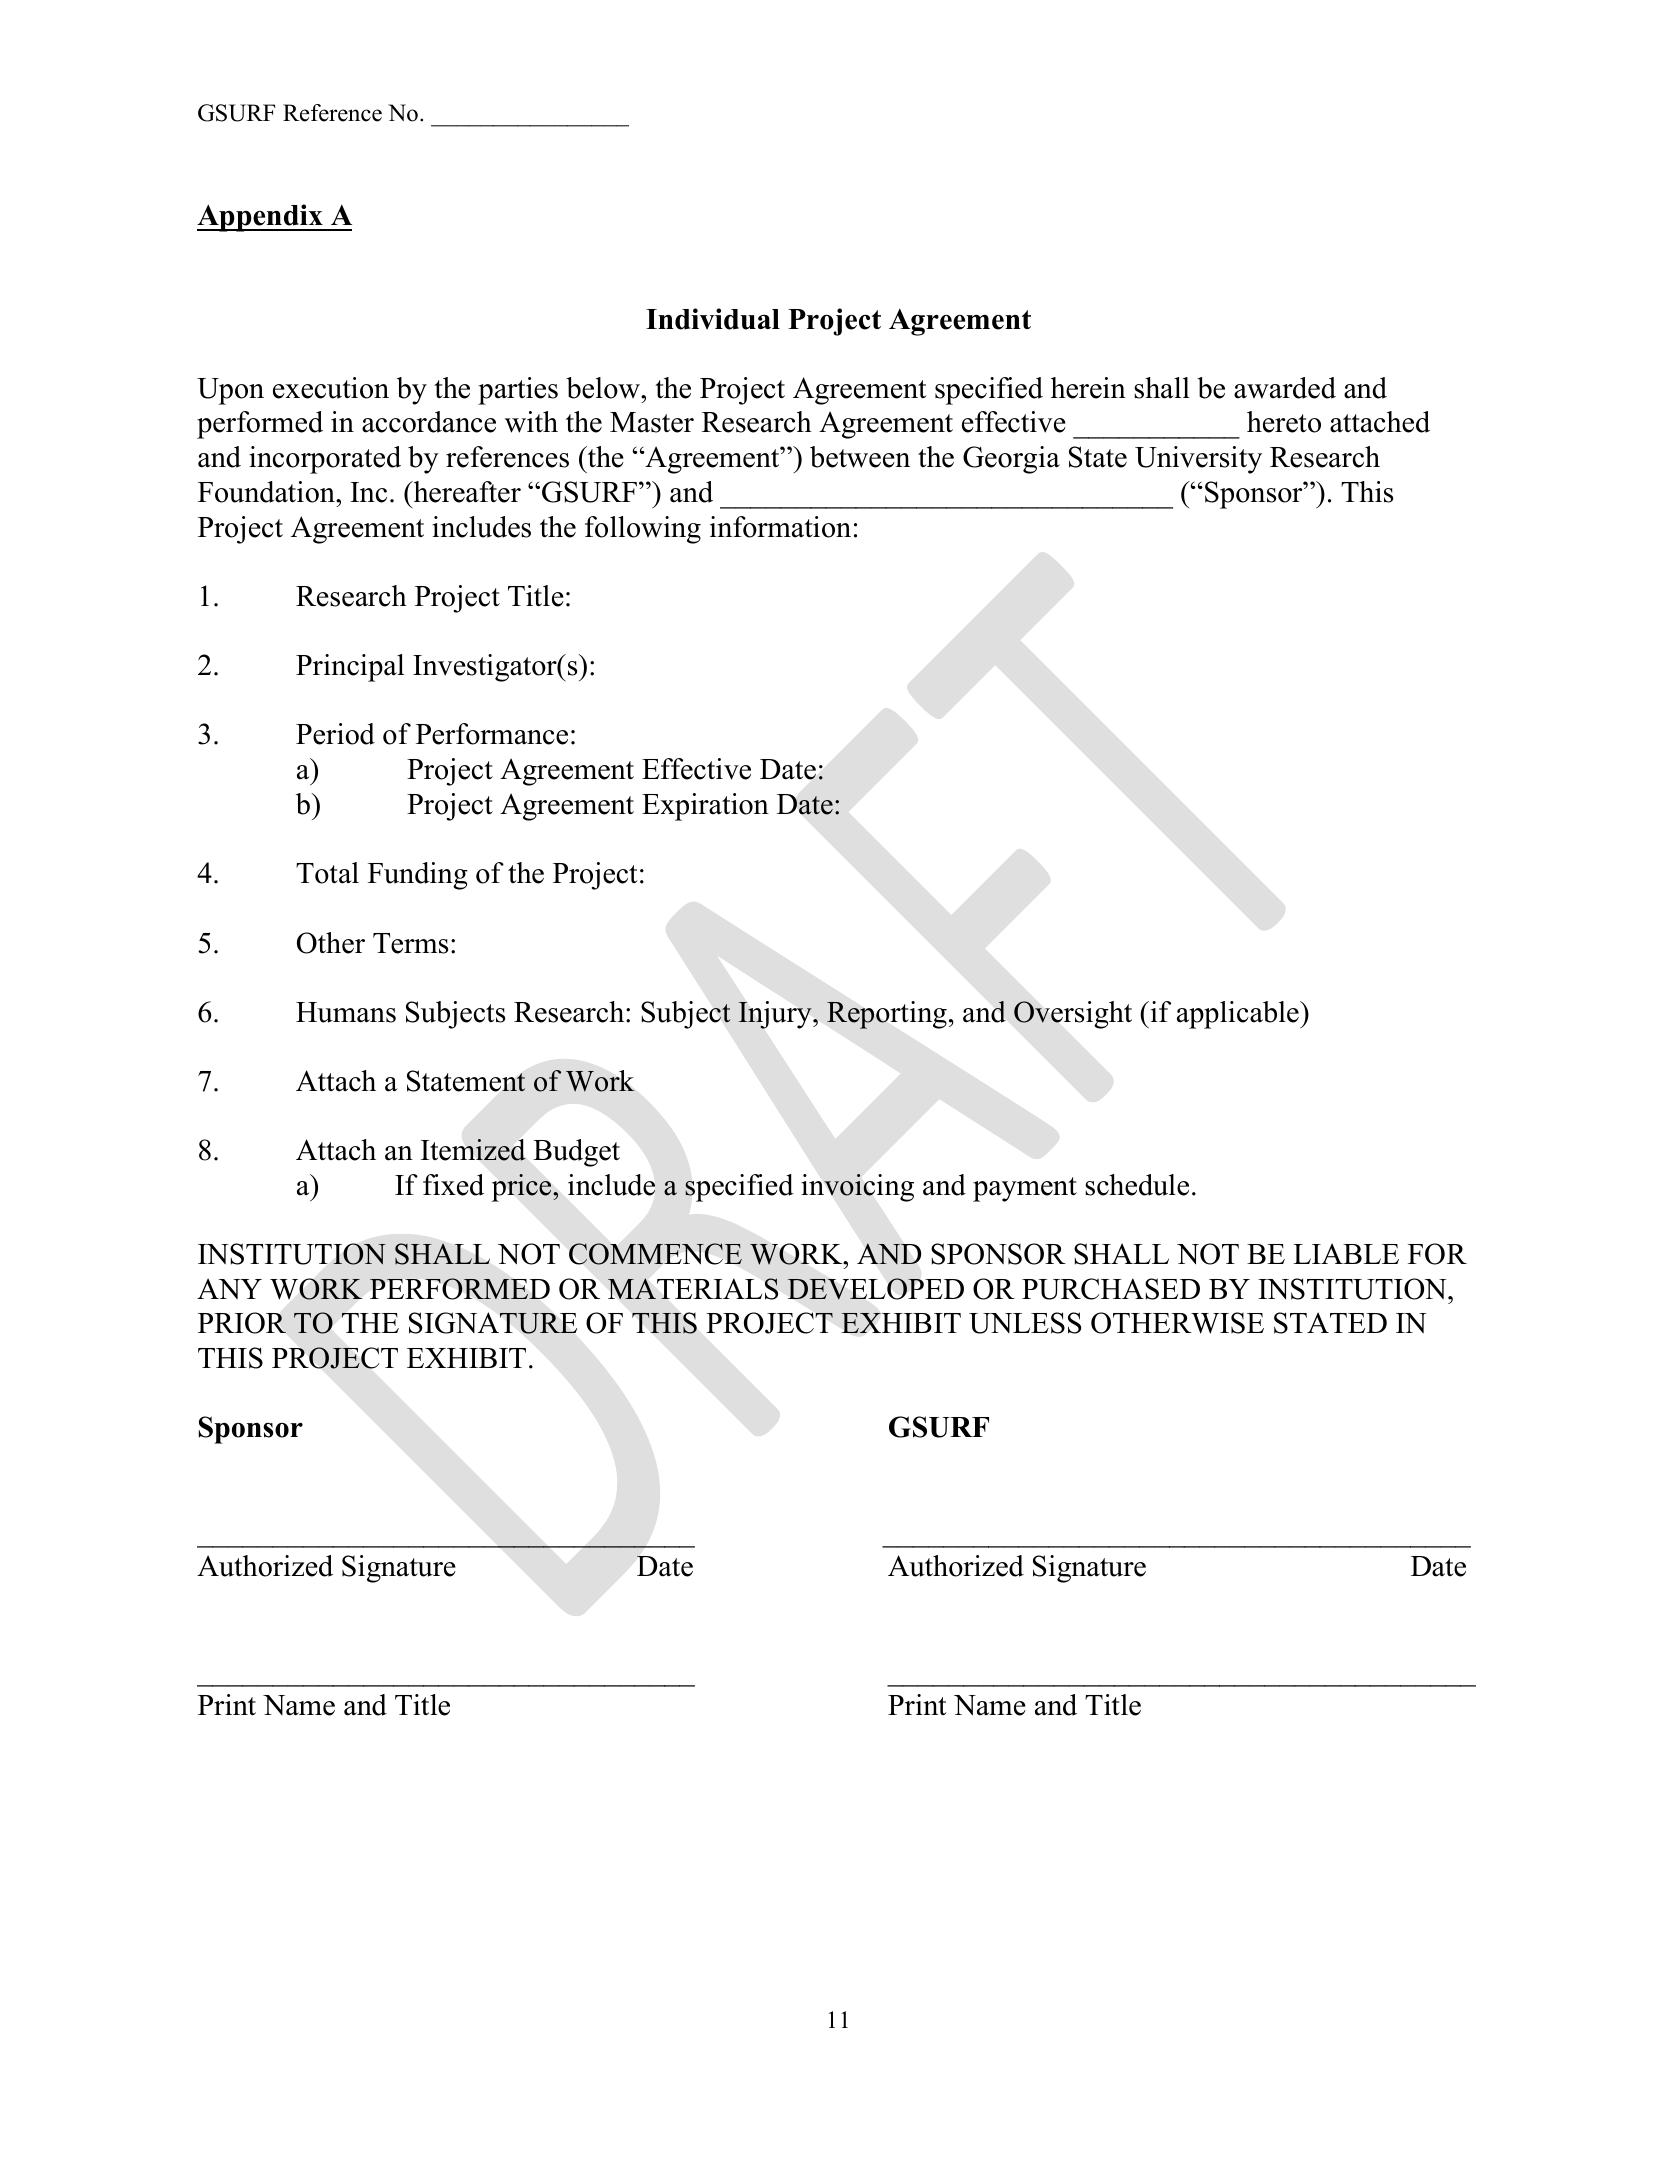 This screenshot has height=2170, width=1677. Describe the element at coordinates (875, 1289) in the screenshot. I see `DEVELOPED` at that location.
